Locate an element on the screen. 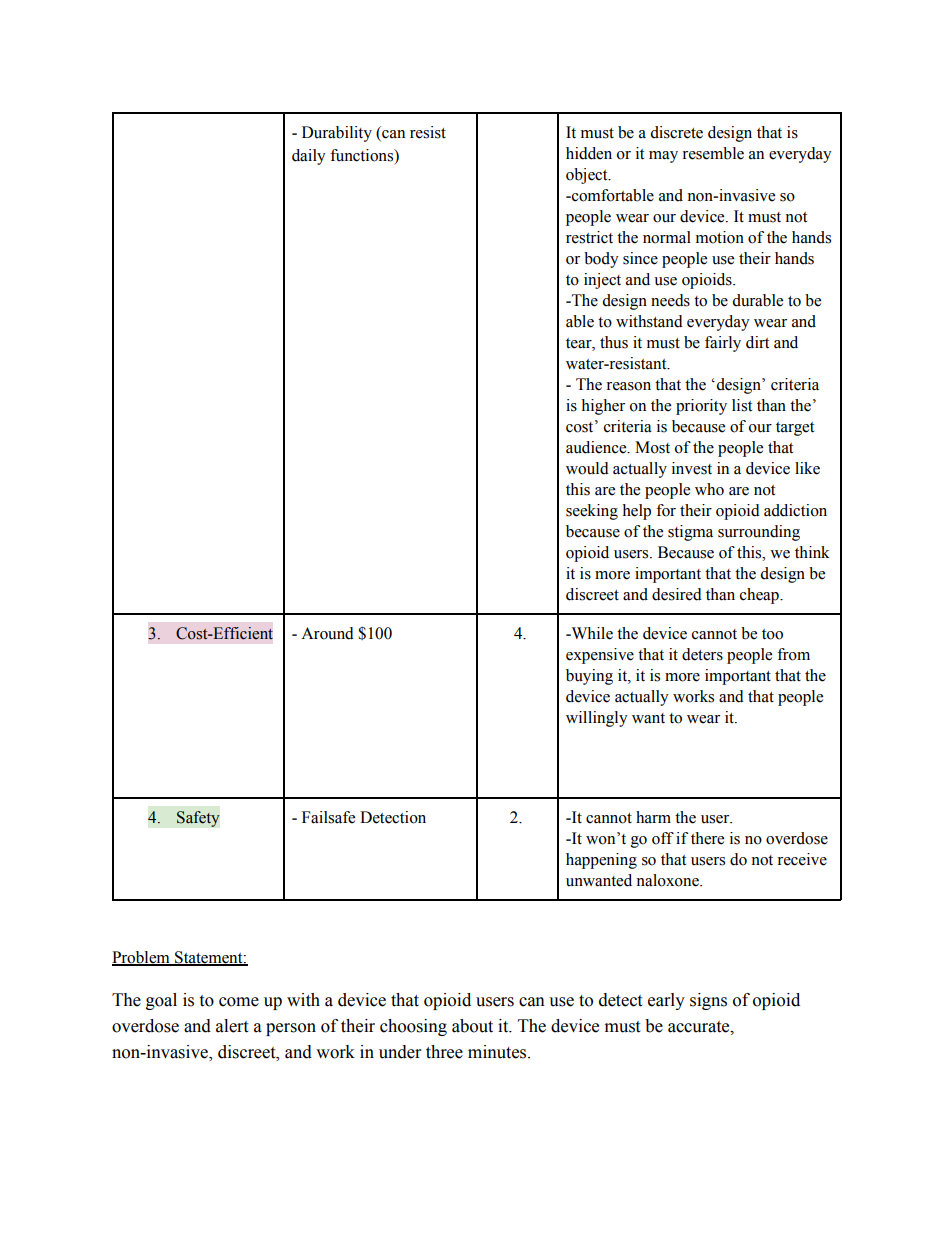 Image resolution: width=952 pixels, height=1233 pixels. daily is located at coordinates (309, 157).
